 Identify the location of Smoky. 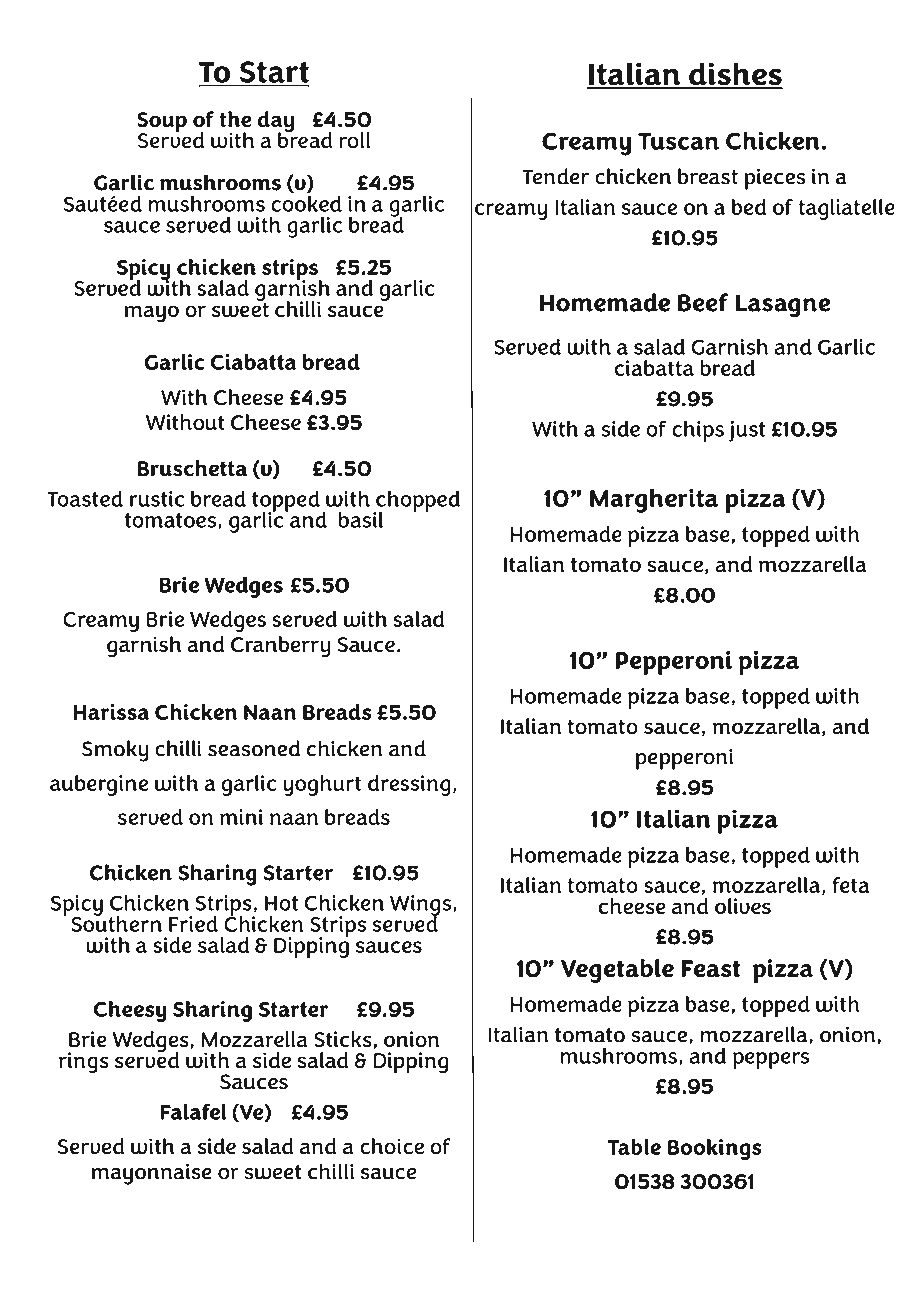
(115, 751).
